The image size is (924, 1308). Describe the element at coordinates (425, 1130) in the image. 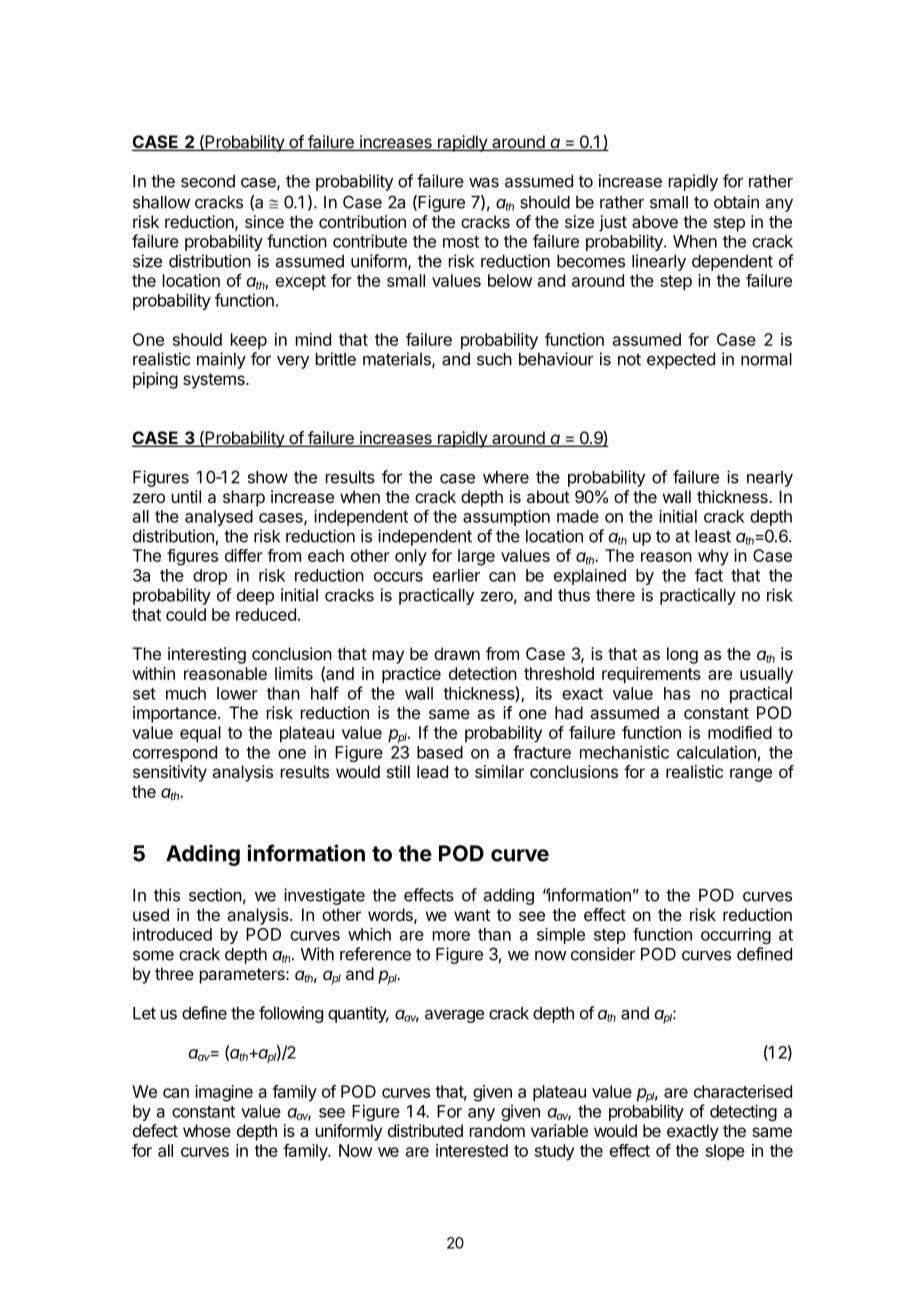

I see `distributed` at that location.
